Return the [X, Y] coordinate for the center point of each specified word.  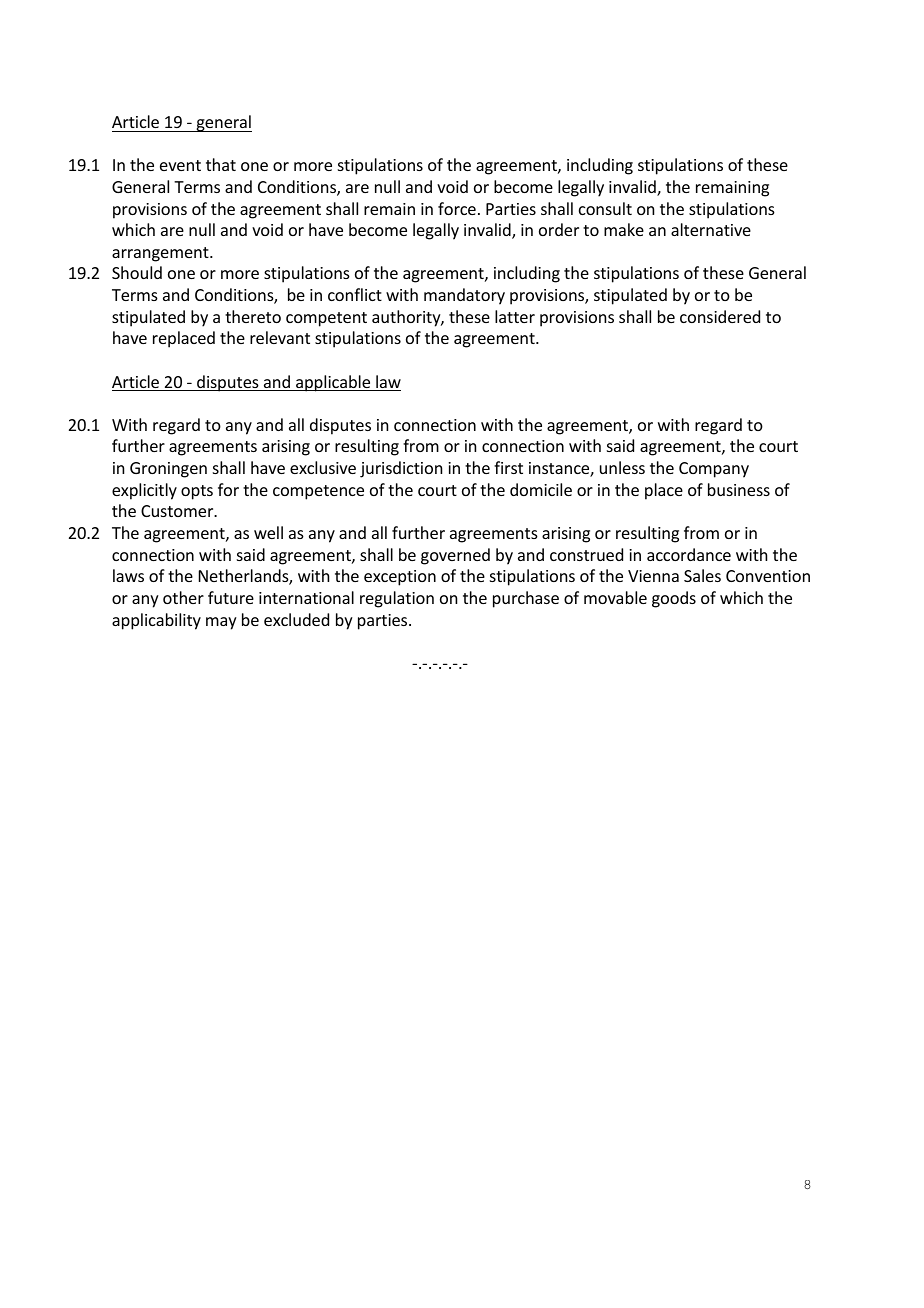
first [508, 467]
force [457, 208]
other [183, 597]
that [221, 164]
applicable [333, 383]
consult [605, 208]
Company [714, 470]
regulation [397, 599]
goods [674, 599]
